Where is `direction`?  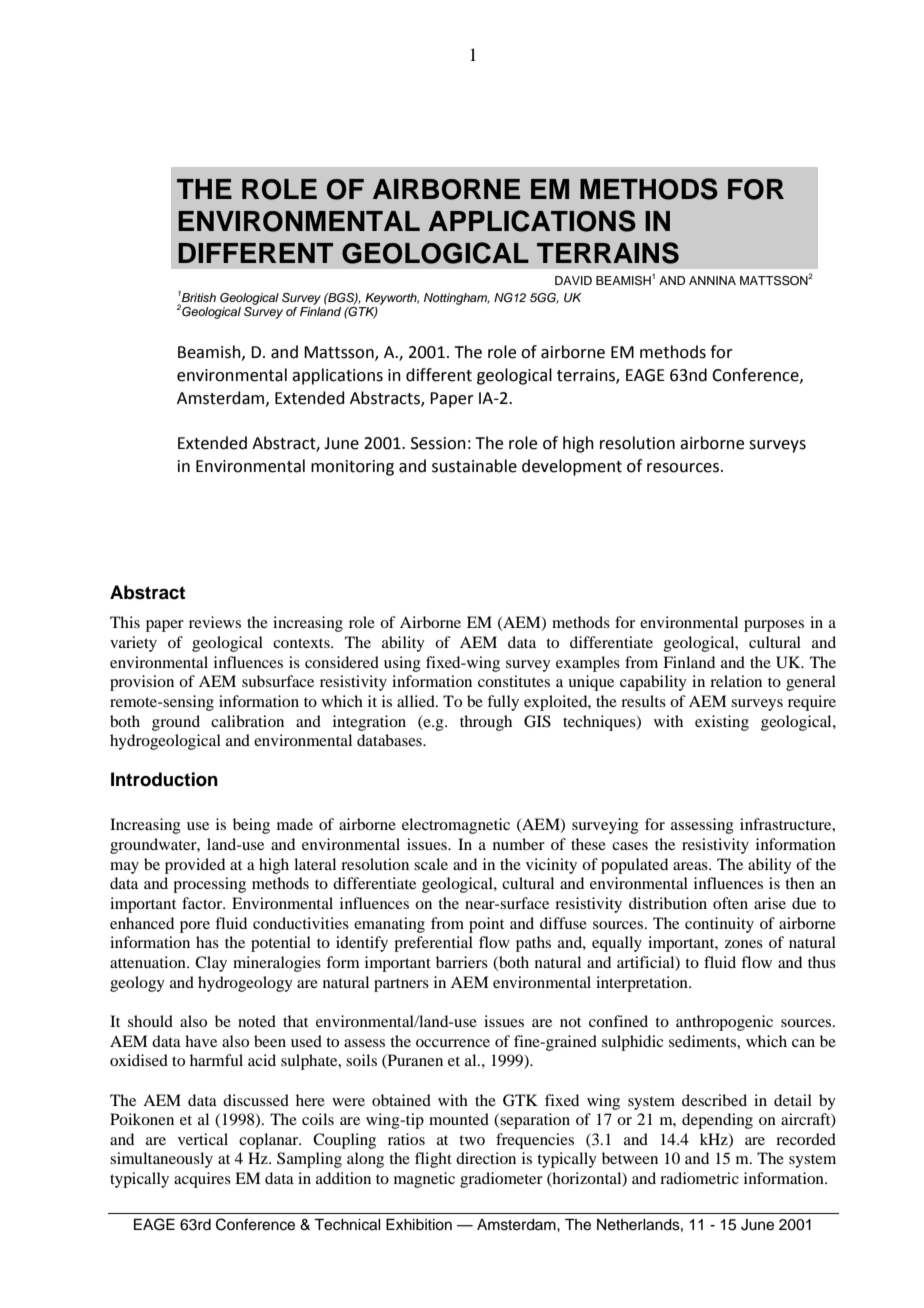 direction is located at coordinates (486, 1158).
